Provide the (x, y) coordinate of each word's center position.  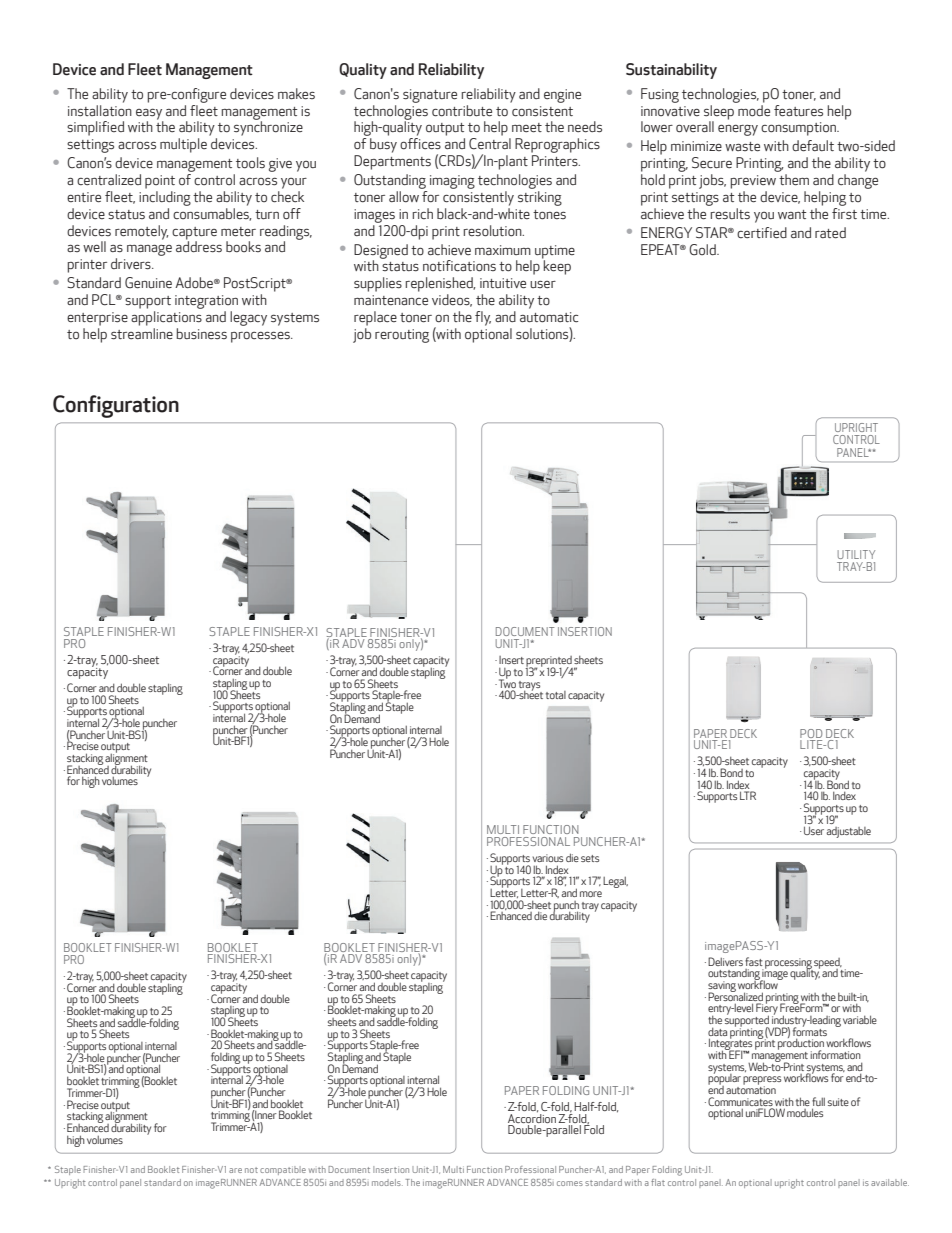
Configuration (116, 406)
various (548, 858)
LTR (748, 795)
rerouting (402, 336)
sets (590, 858)
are (235, 1170)
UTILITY (856, 554)
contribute (462, 111)
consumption (800, 129)
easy (149, 115)
